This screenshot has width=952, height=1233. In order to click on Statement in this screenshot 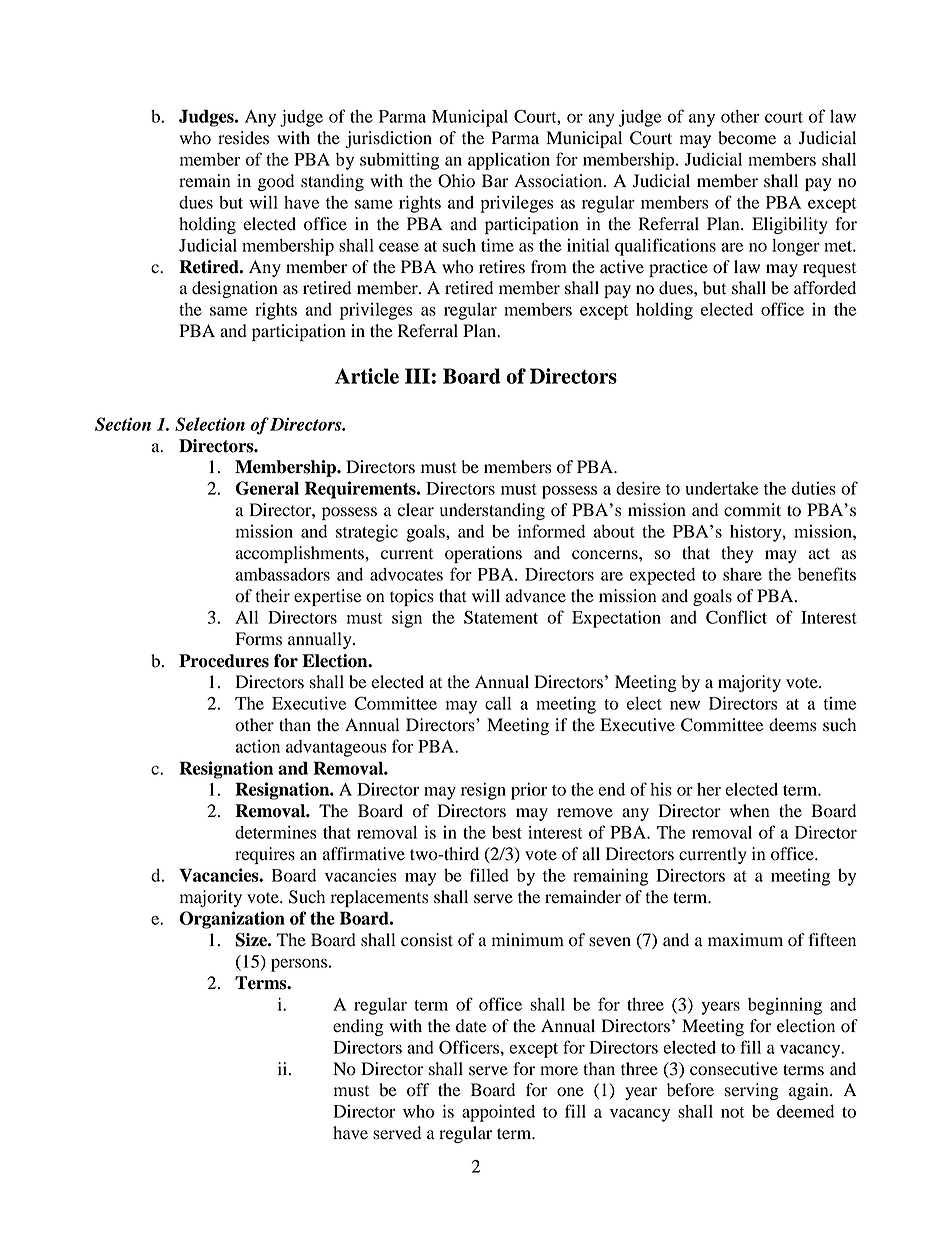, I will do `click(501, 617)`.
